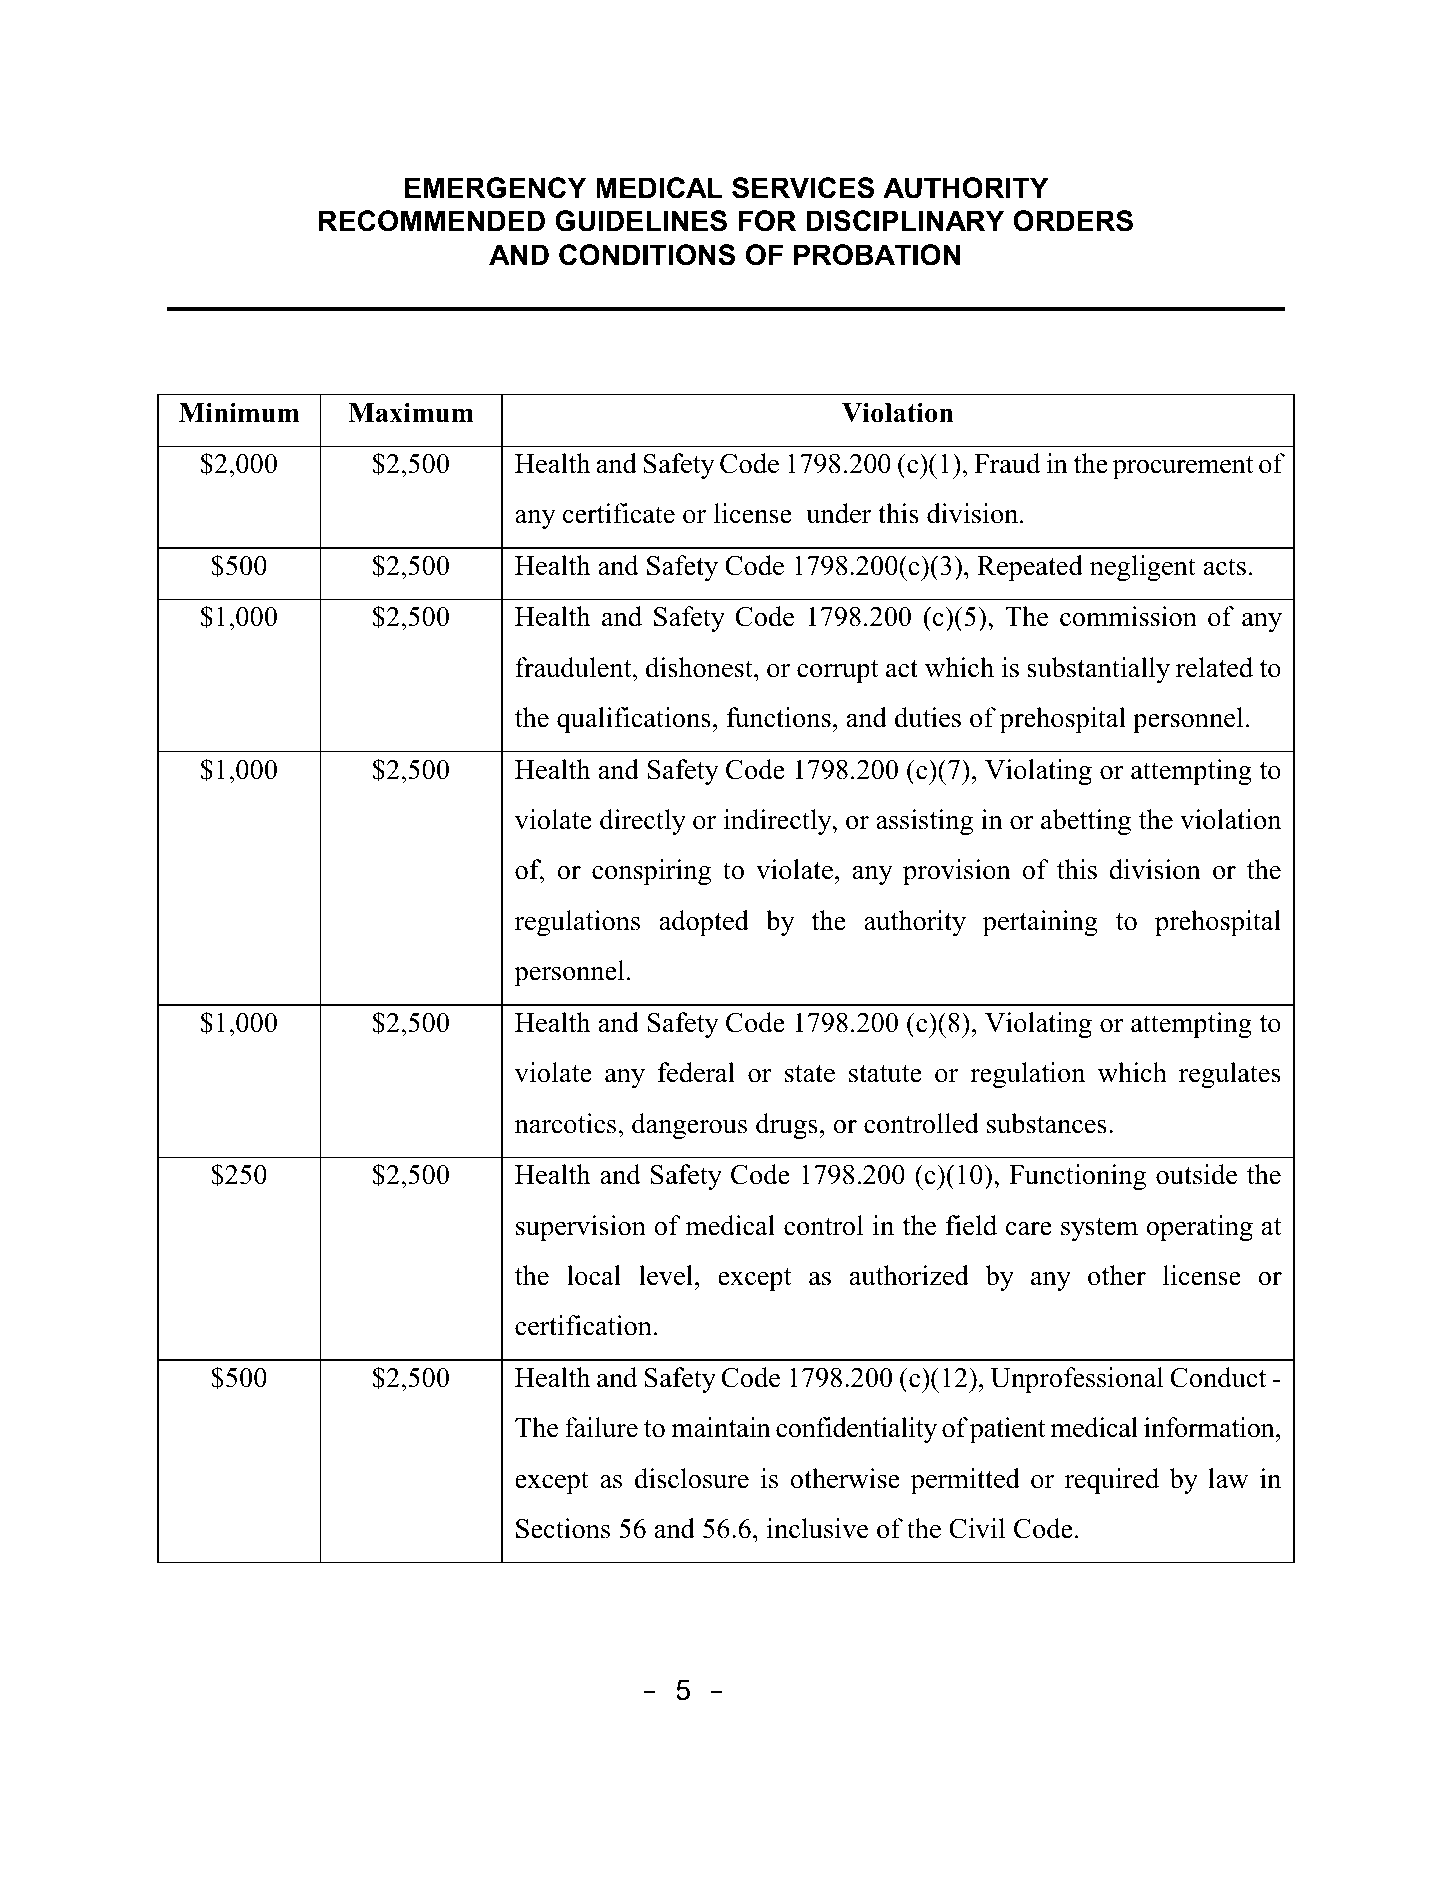  I want to click on ORDERS, so click(1073, 221).
